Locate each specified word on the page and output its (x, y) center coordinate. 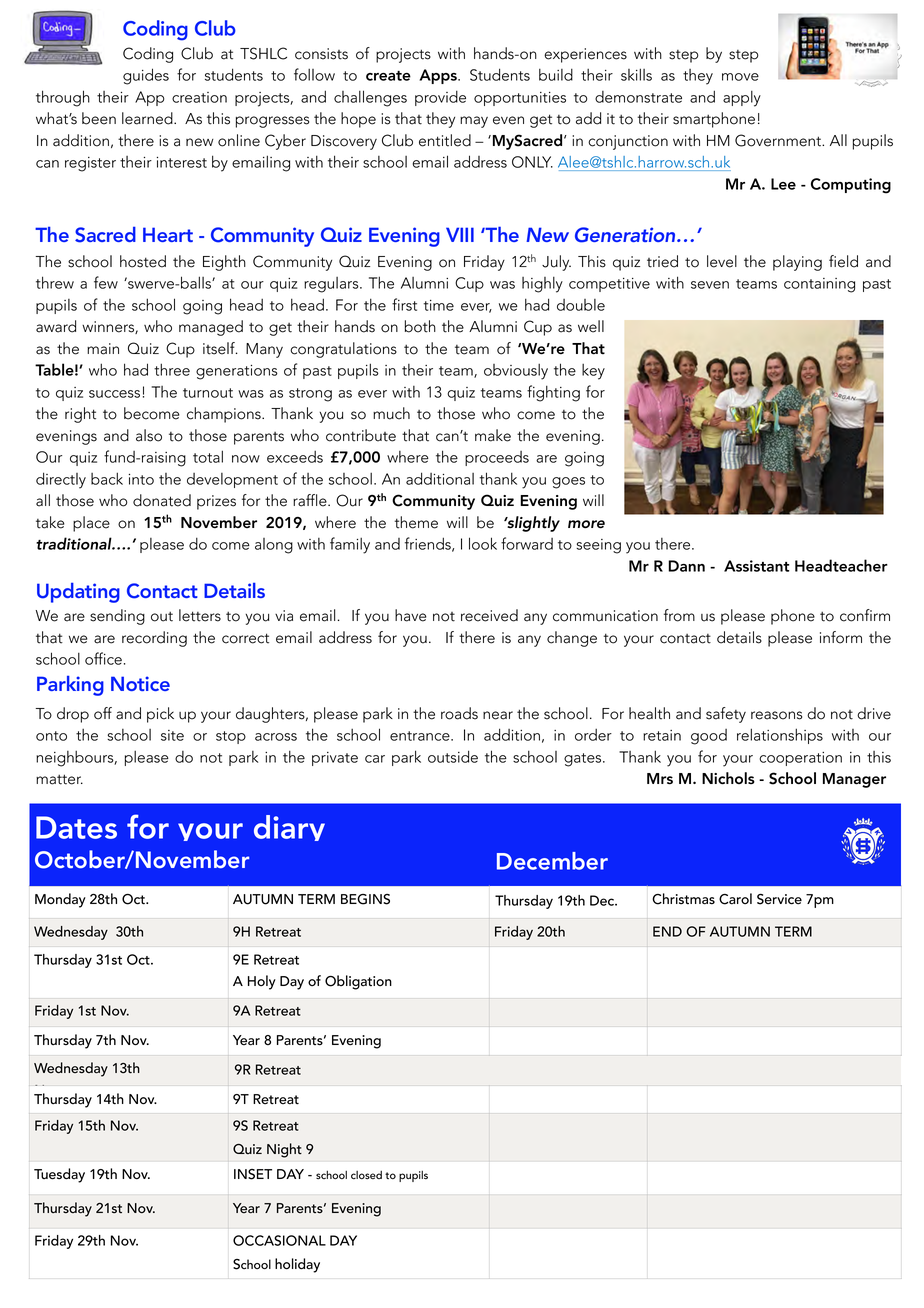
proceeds (497, 458)
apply (742, 99)
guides (146, 76)
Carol (735, 899)
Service (779, 899)
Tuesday (59, 1175)
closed (366, 1175)
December (552, 861)
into (141, 479)
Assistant (756, 566)
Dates (76, 827)
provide (440, 98)
